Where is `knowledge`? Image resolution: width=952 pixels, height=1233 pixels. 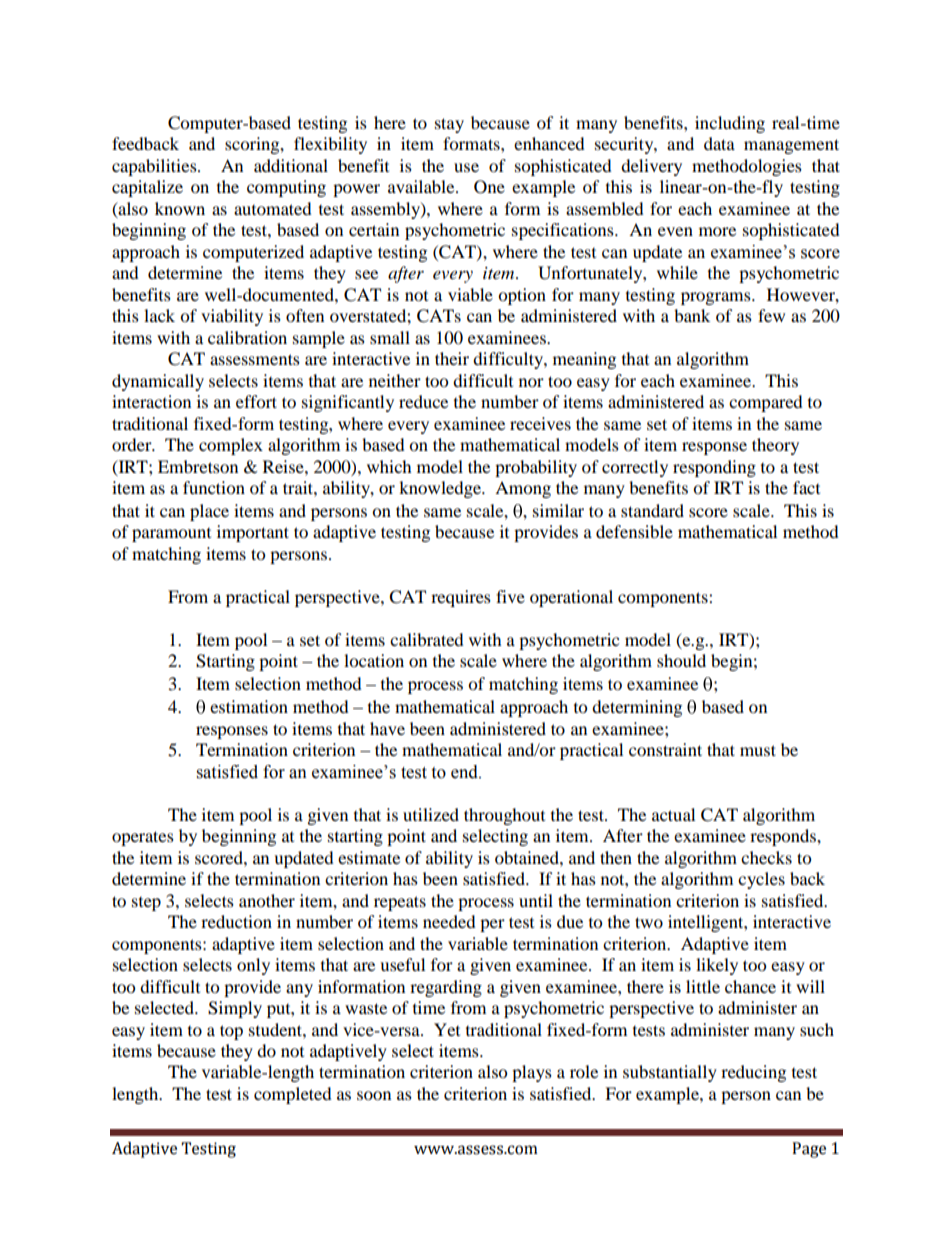 knowledge is located at coordinates (441, 489).
